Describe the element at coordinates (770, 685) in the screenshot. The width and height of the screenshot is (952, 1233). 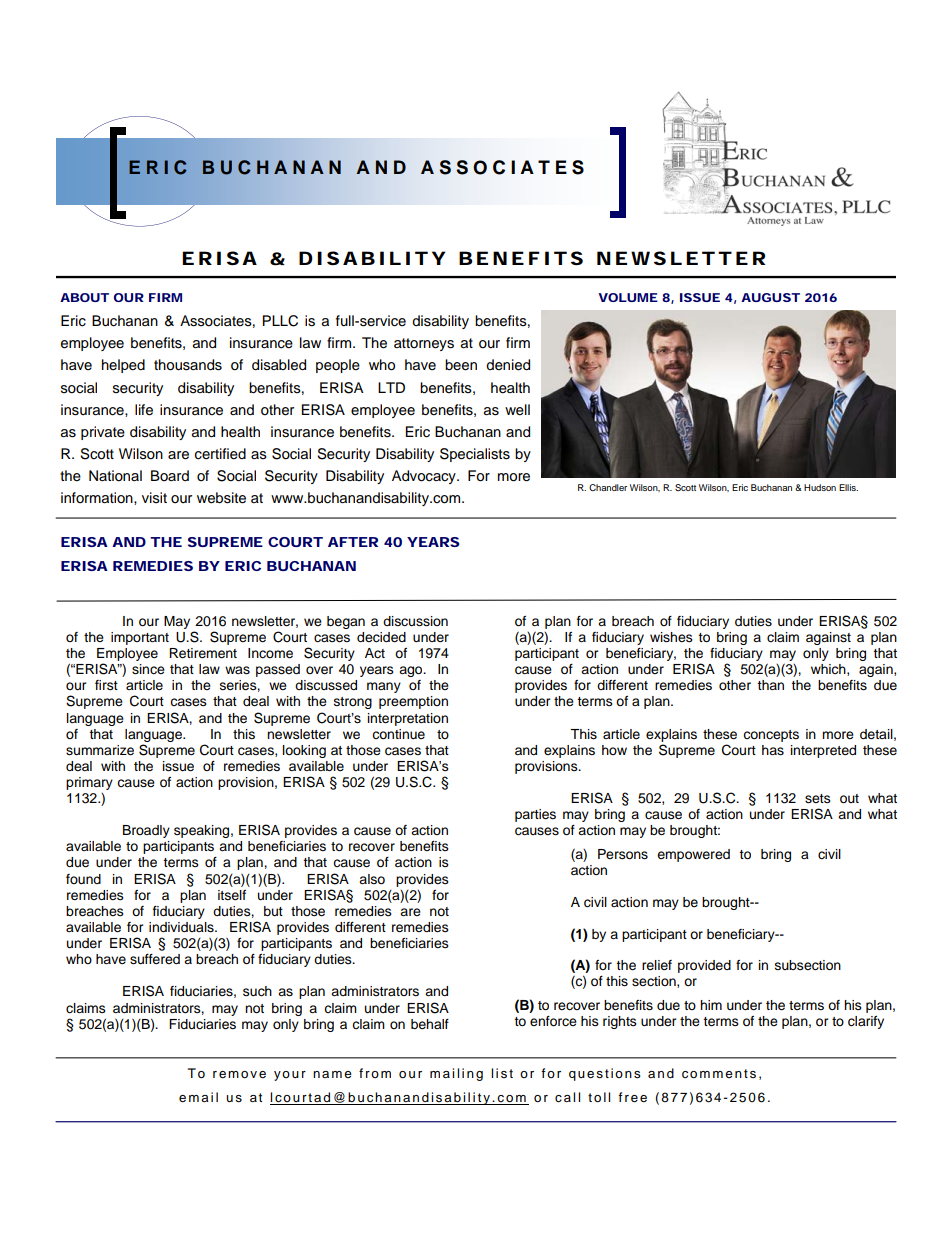
I see `than` at that location.
